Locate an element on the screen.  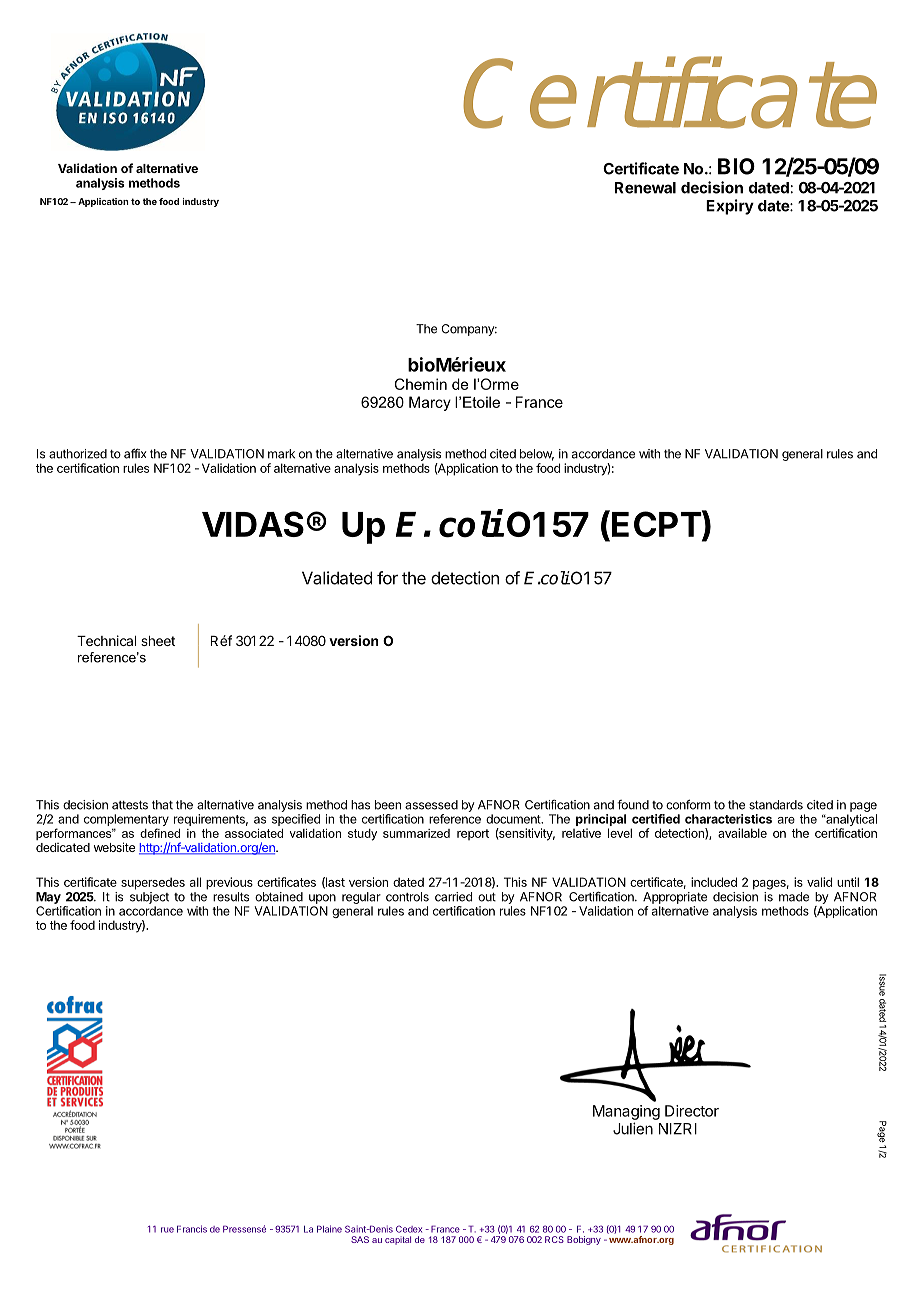
capital is located at coordinates (398, 1240).
